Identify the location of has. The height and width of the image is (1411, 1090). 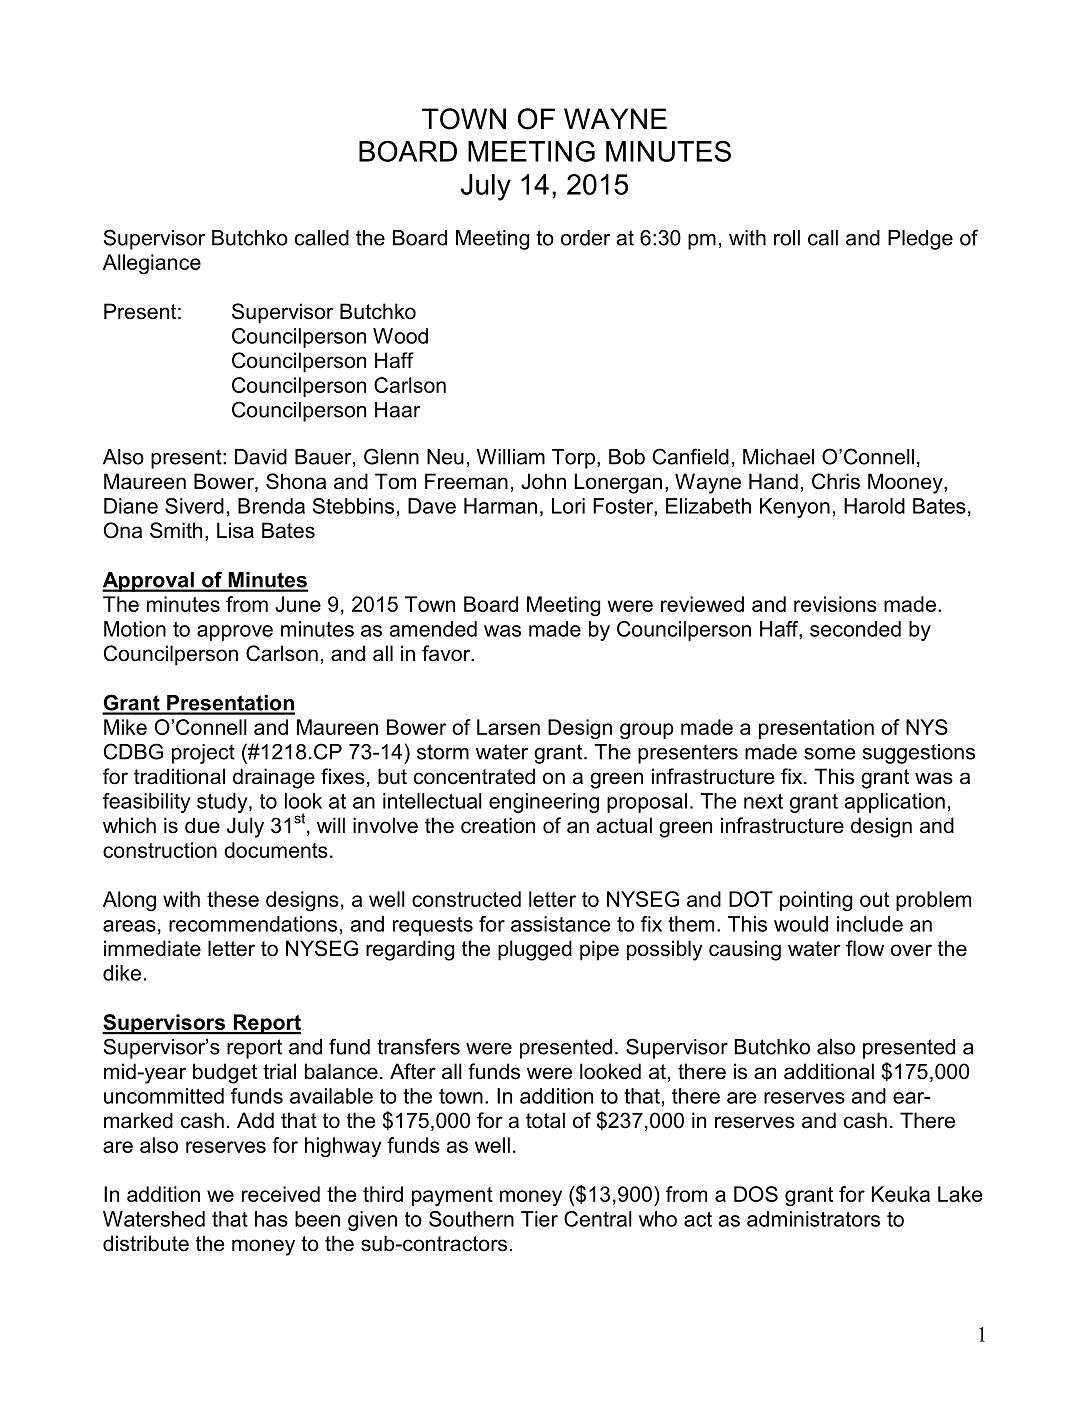
(271, 1219).
